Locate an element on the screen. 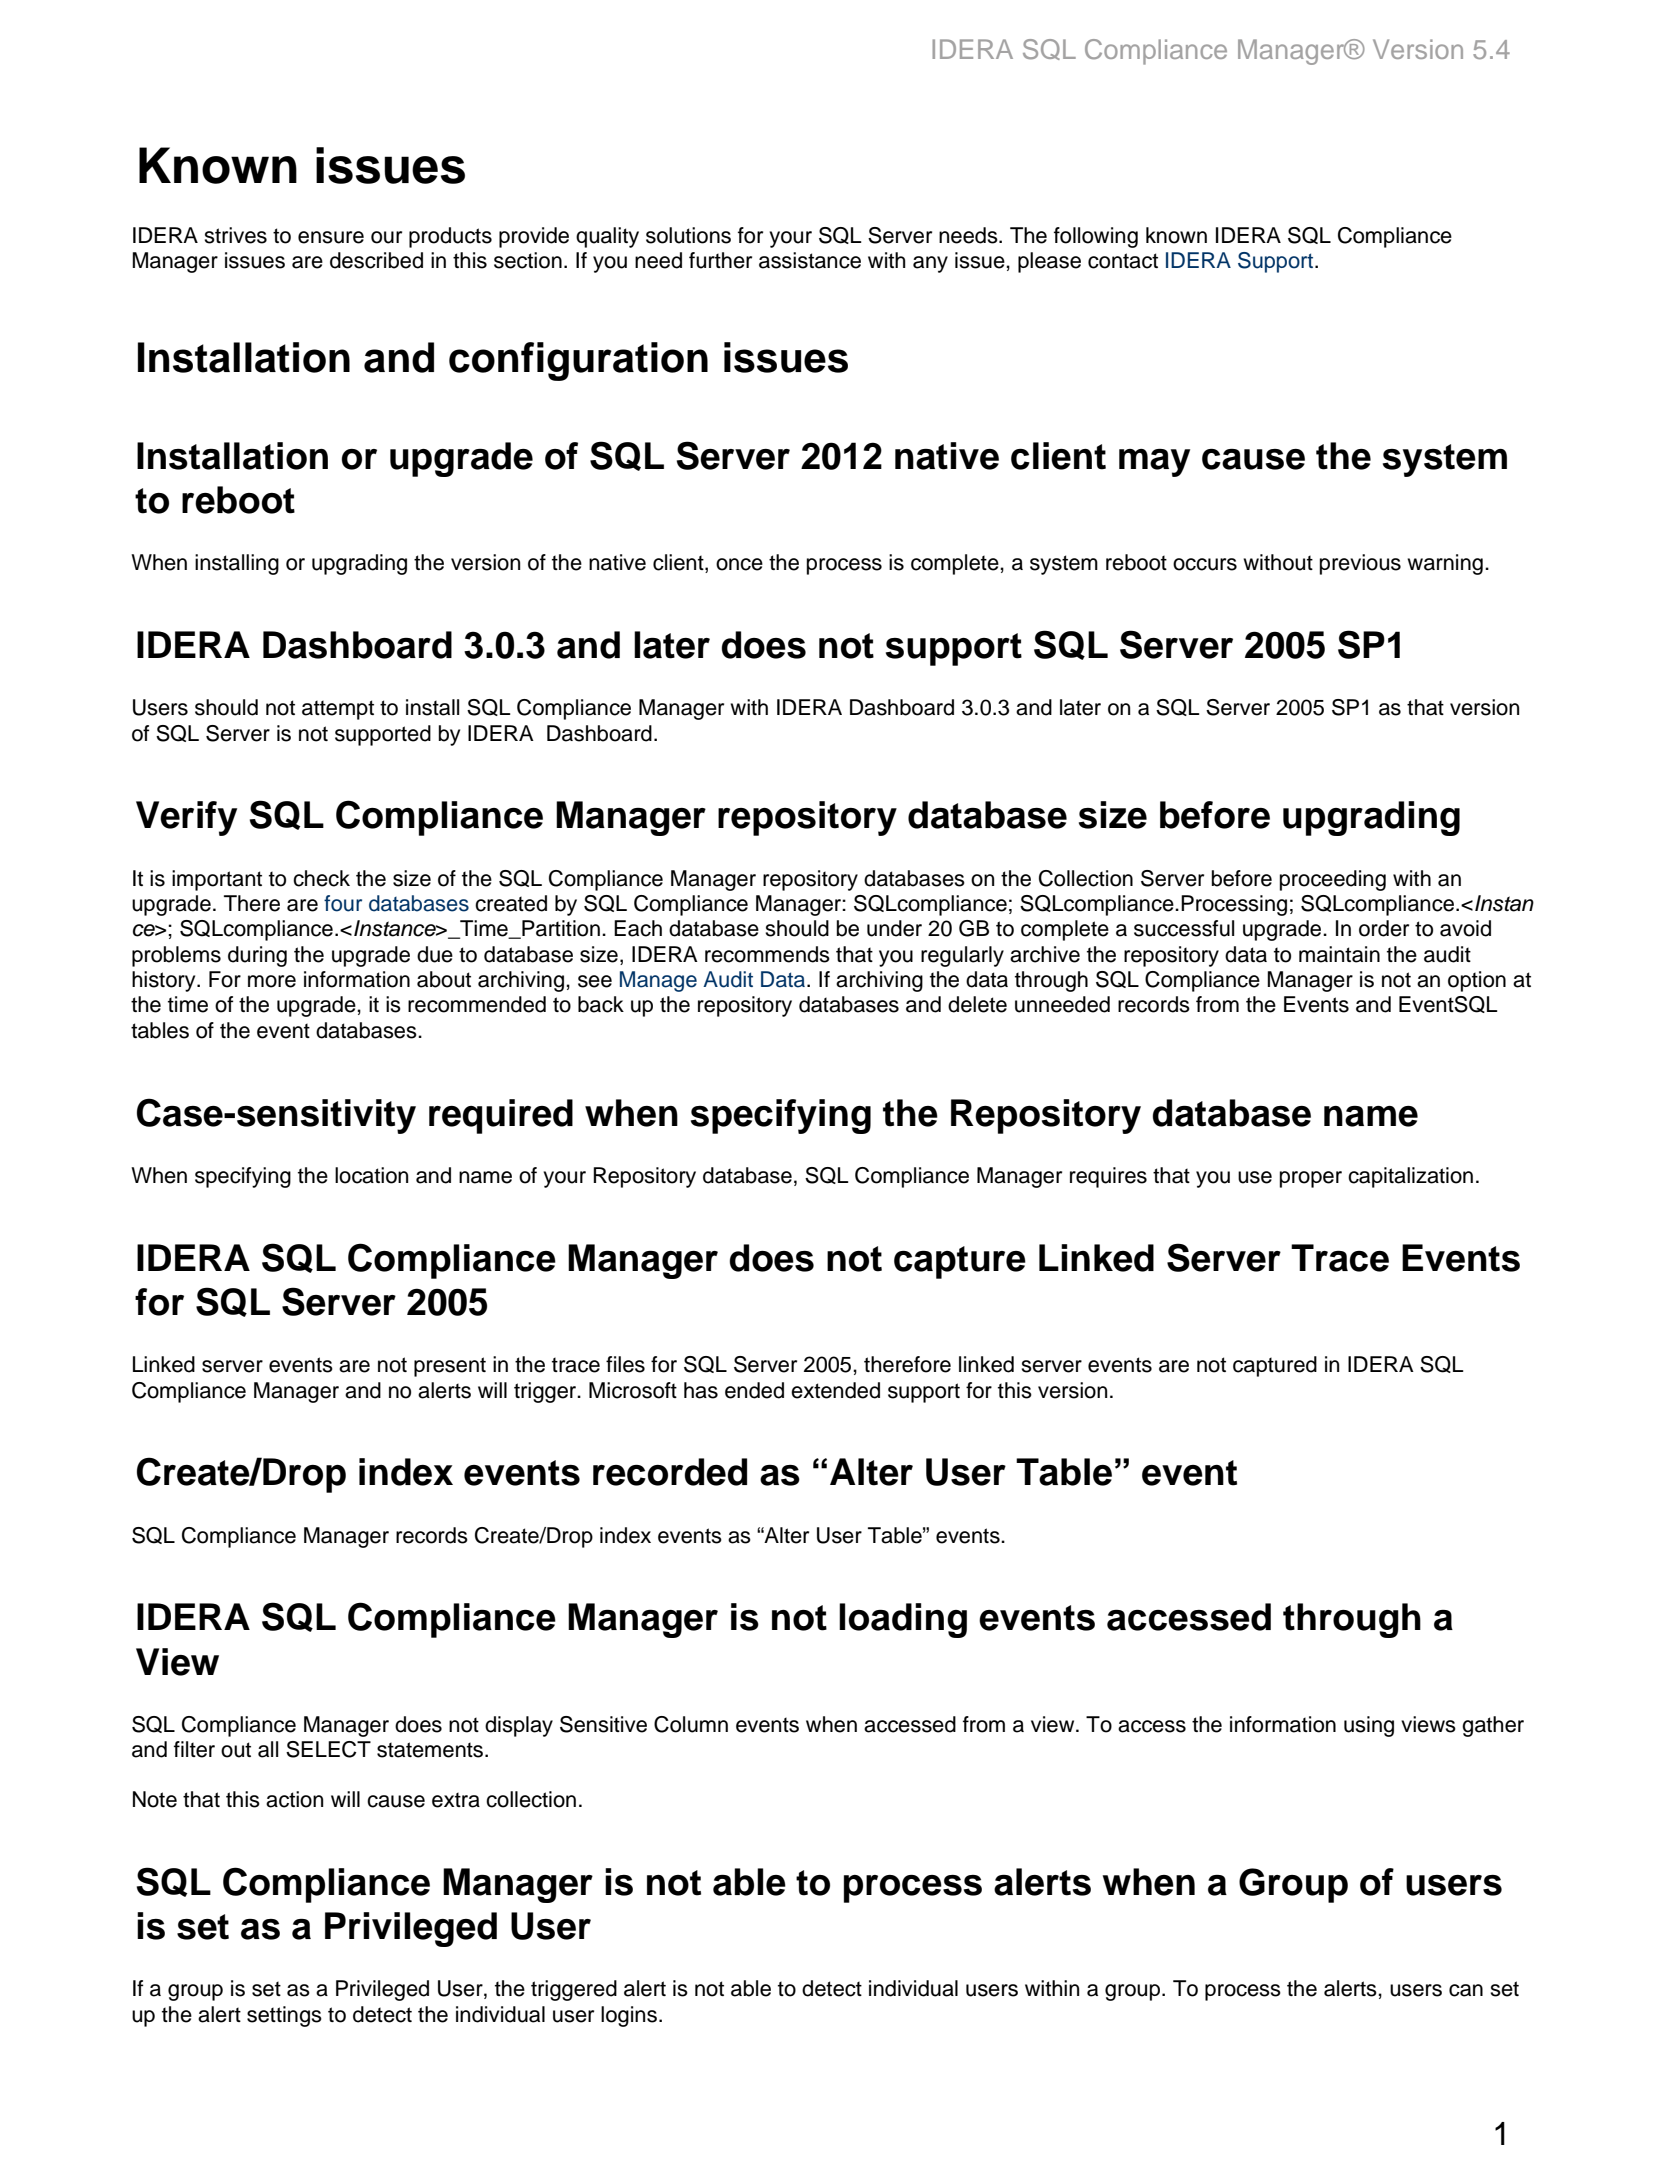 The width and height of the screenshot is (1675, 2167). can is located at coordinates (1466, 1990).
